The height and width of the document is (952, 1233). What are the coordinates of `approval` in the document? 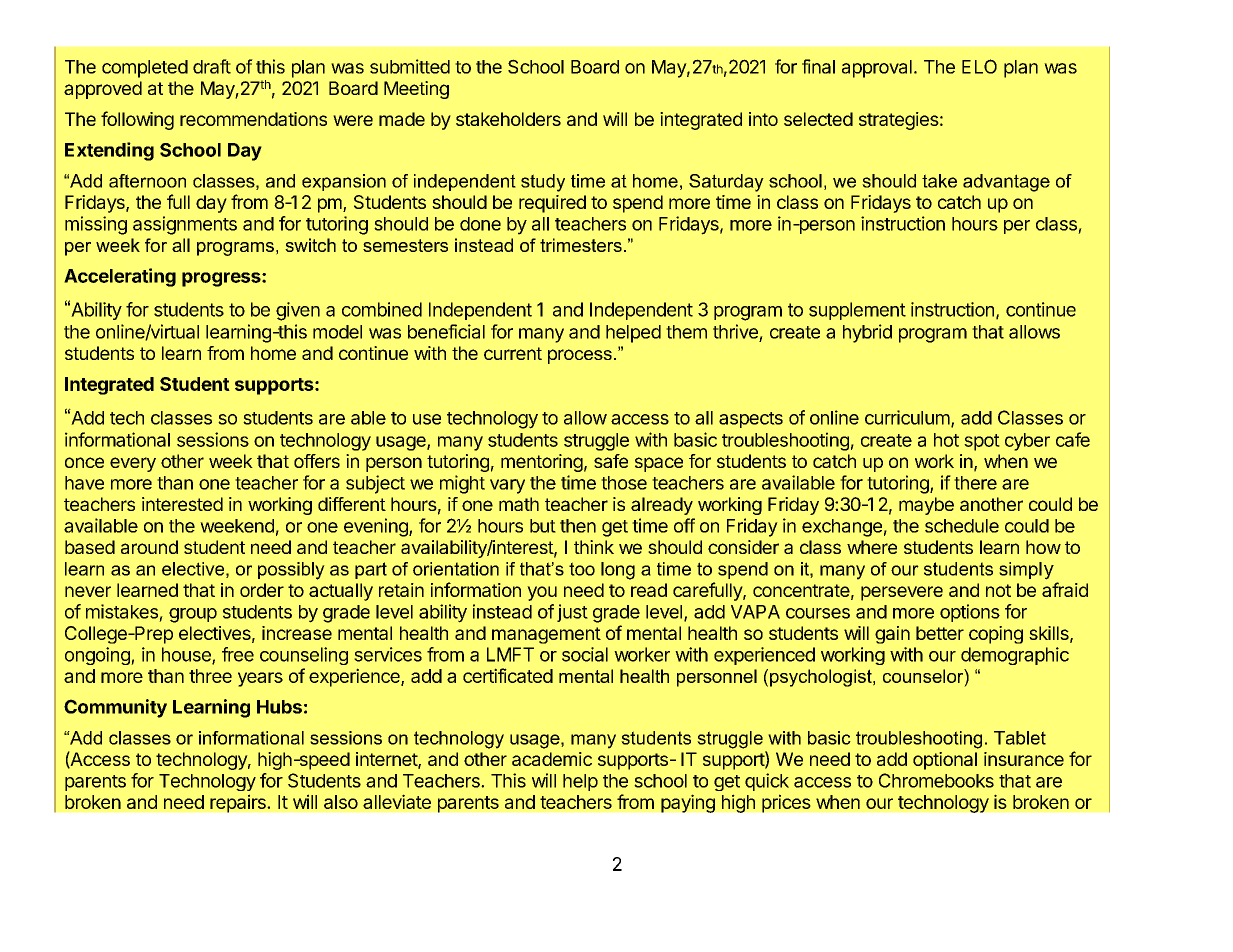 It's located at (877, 69).
